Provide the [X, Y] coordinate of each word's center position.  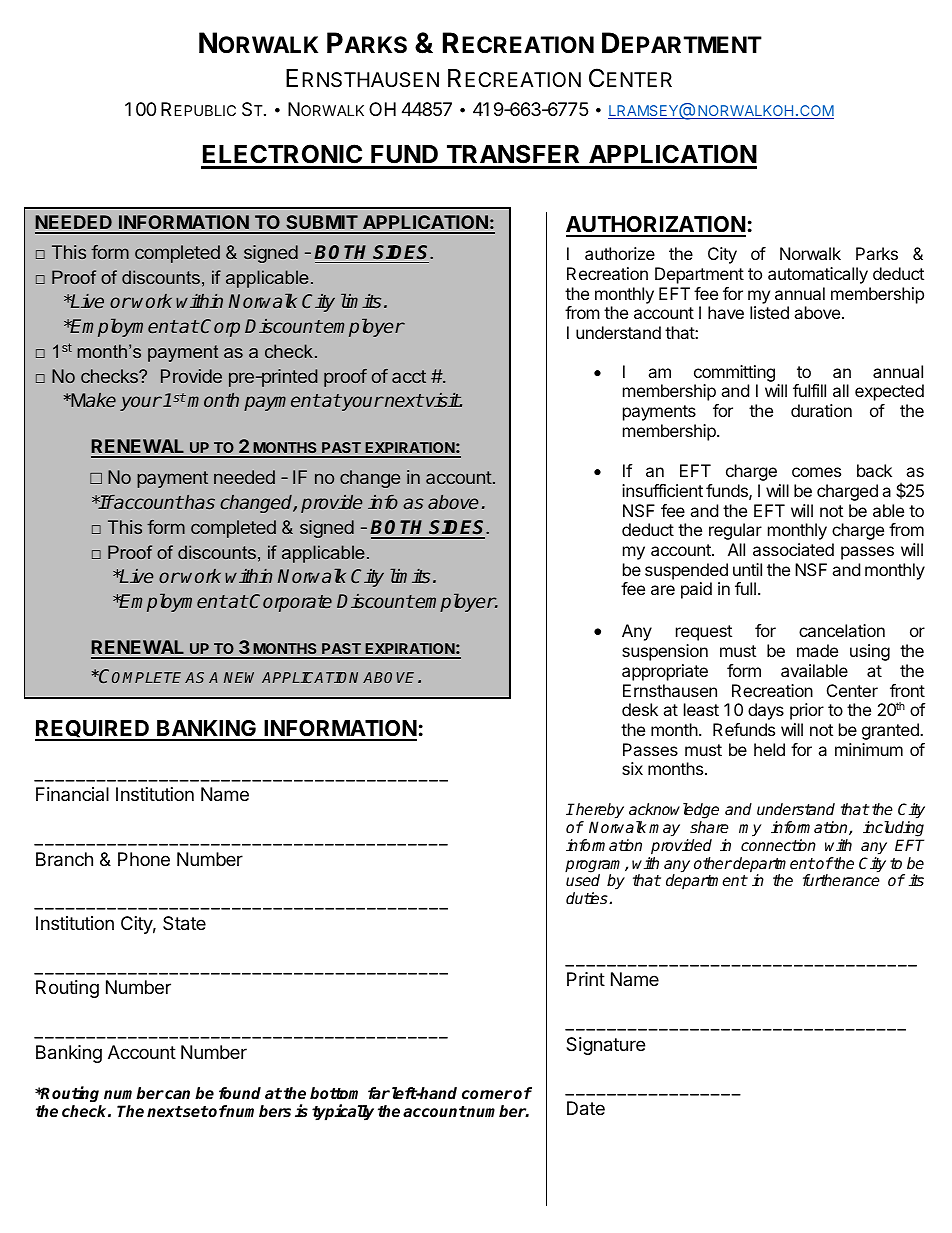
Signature [605, 1046]
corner [487, 1095]
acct [409, 376]
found [240, 1093]
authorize [620, 253]
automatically [818, 275]
